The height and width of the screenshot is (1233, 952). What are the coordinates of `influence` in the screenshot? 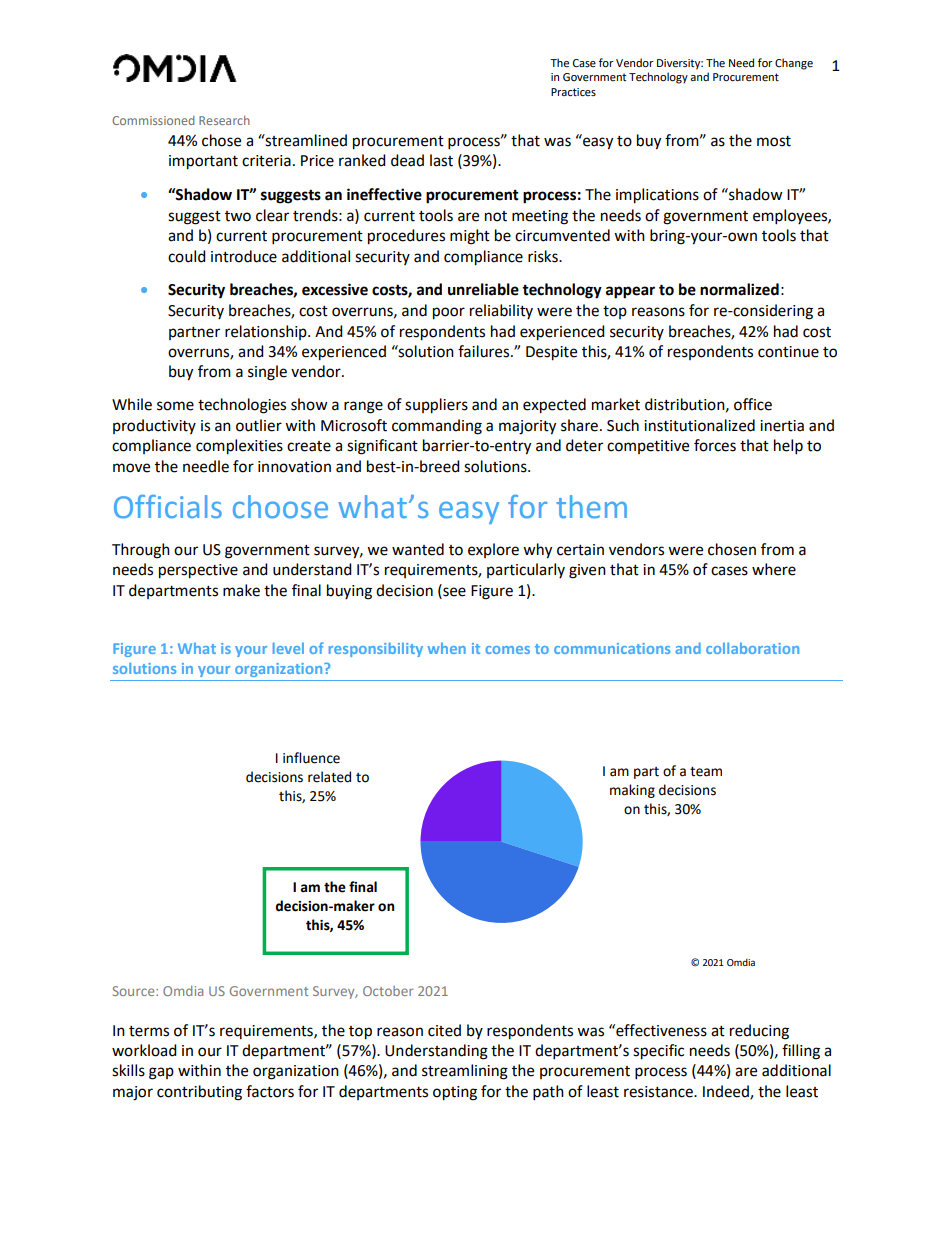 It's located at (311, 758).
